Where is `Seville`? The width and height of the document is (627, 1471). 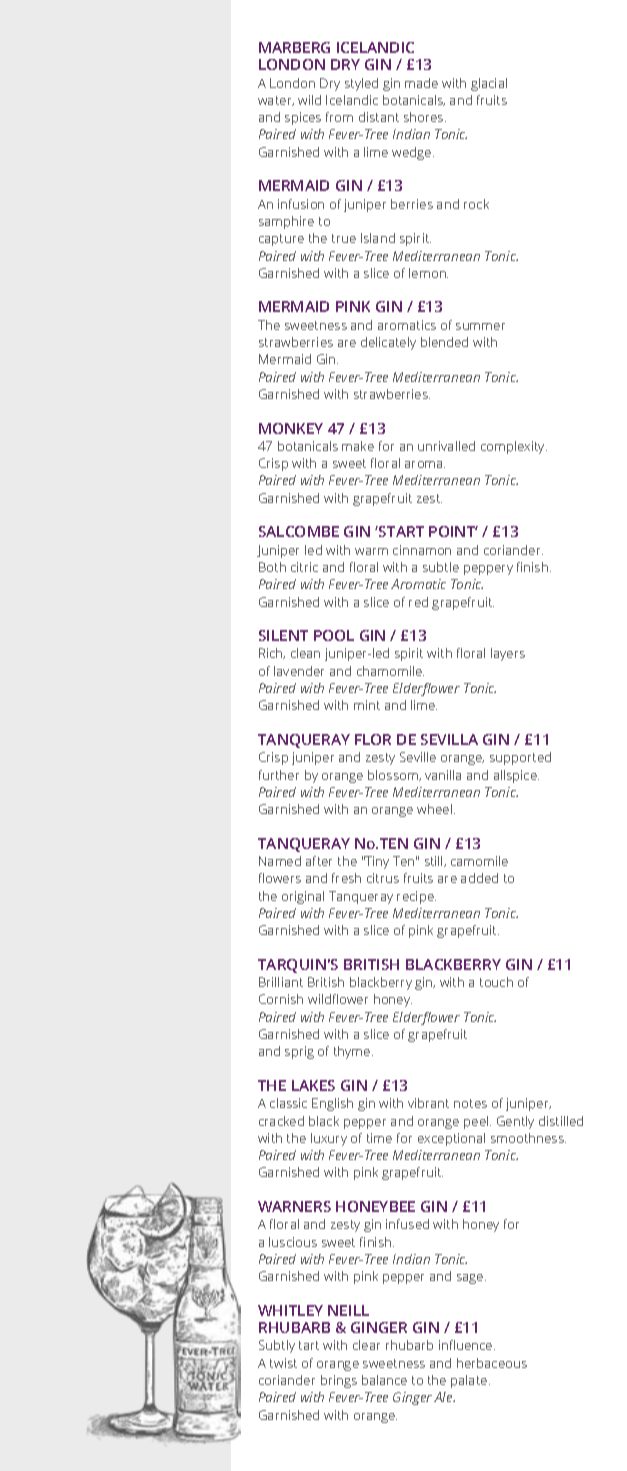
Seville is located at coordinates (418, 757).
